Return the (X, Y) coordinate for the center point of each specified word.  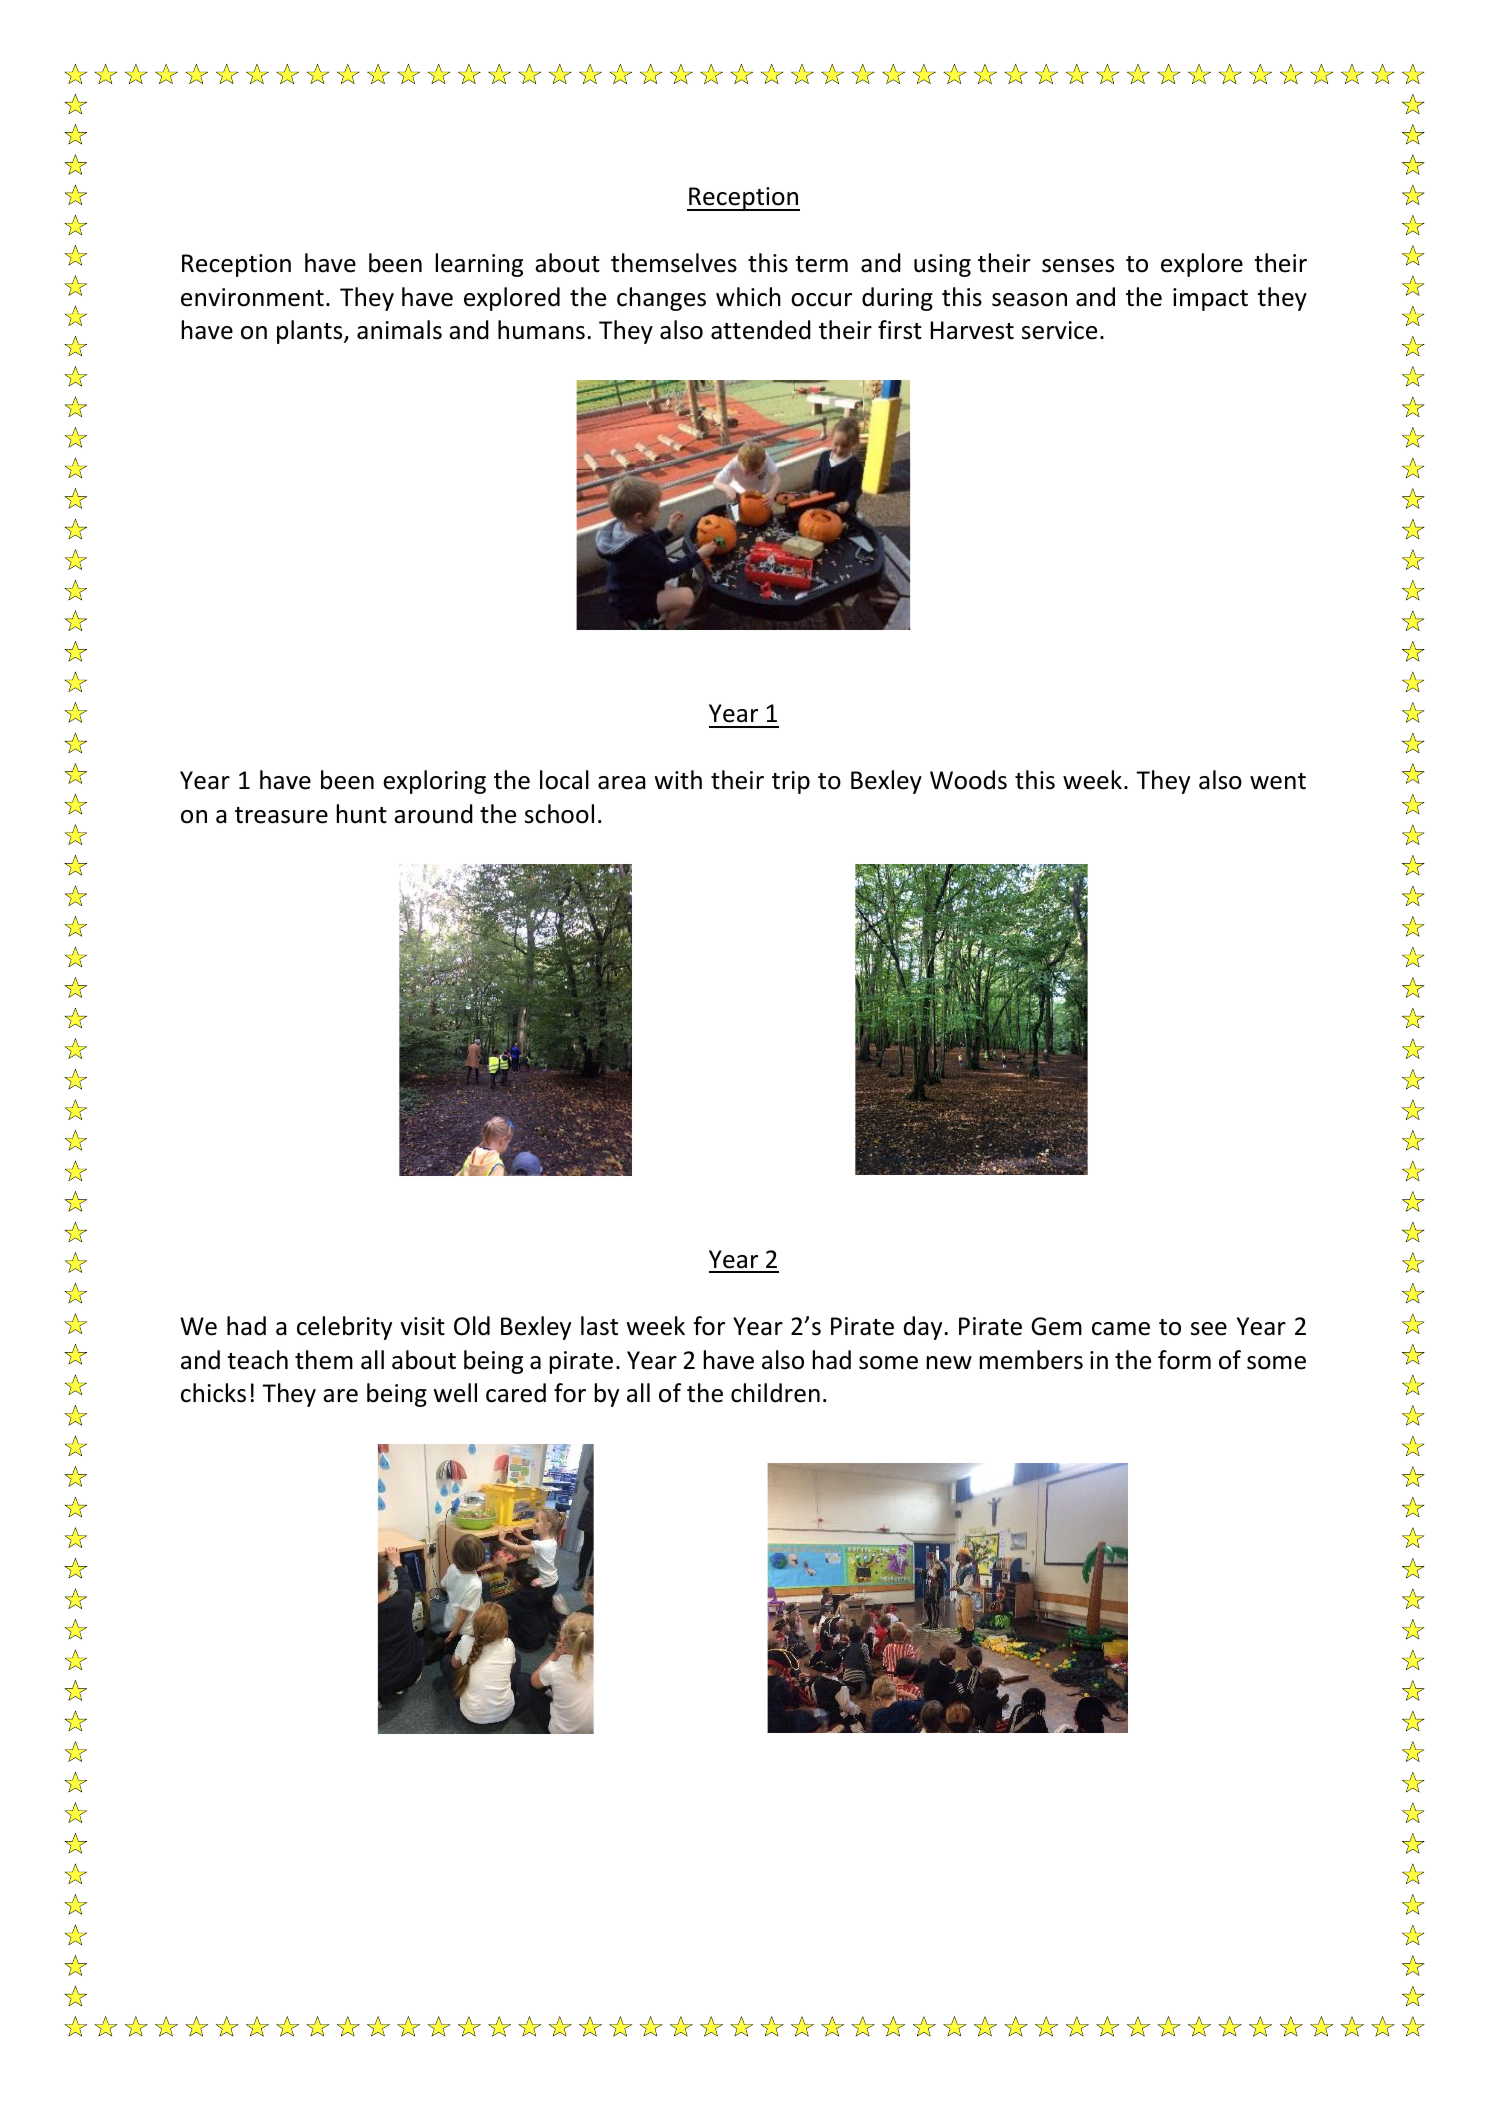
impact (1210, 299)
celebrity (344, 1328)
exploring (434, 782)
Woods (968, 780)
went (1278, 781)
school (559, 814)
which (748, 297)
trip (791, 782)
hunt (362, 814)
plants (311, 332)
